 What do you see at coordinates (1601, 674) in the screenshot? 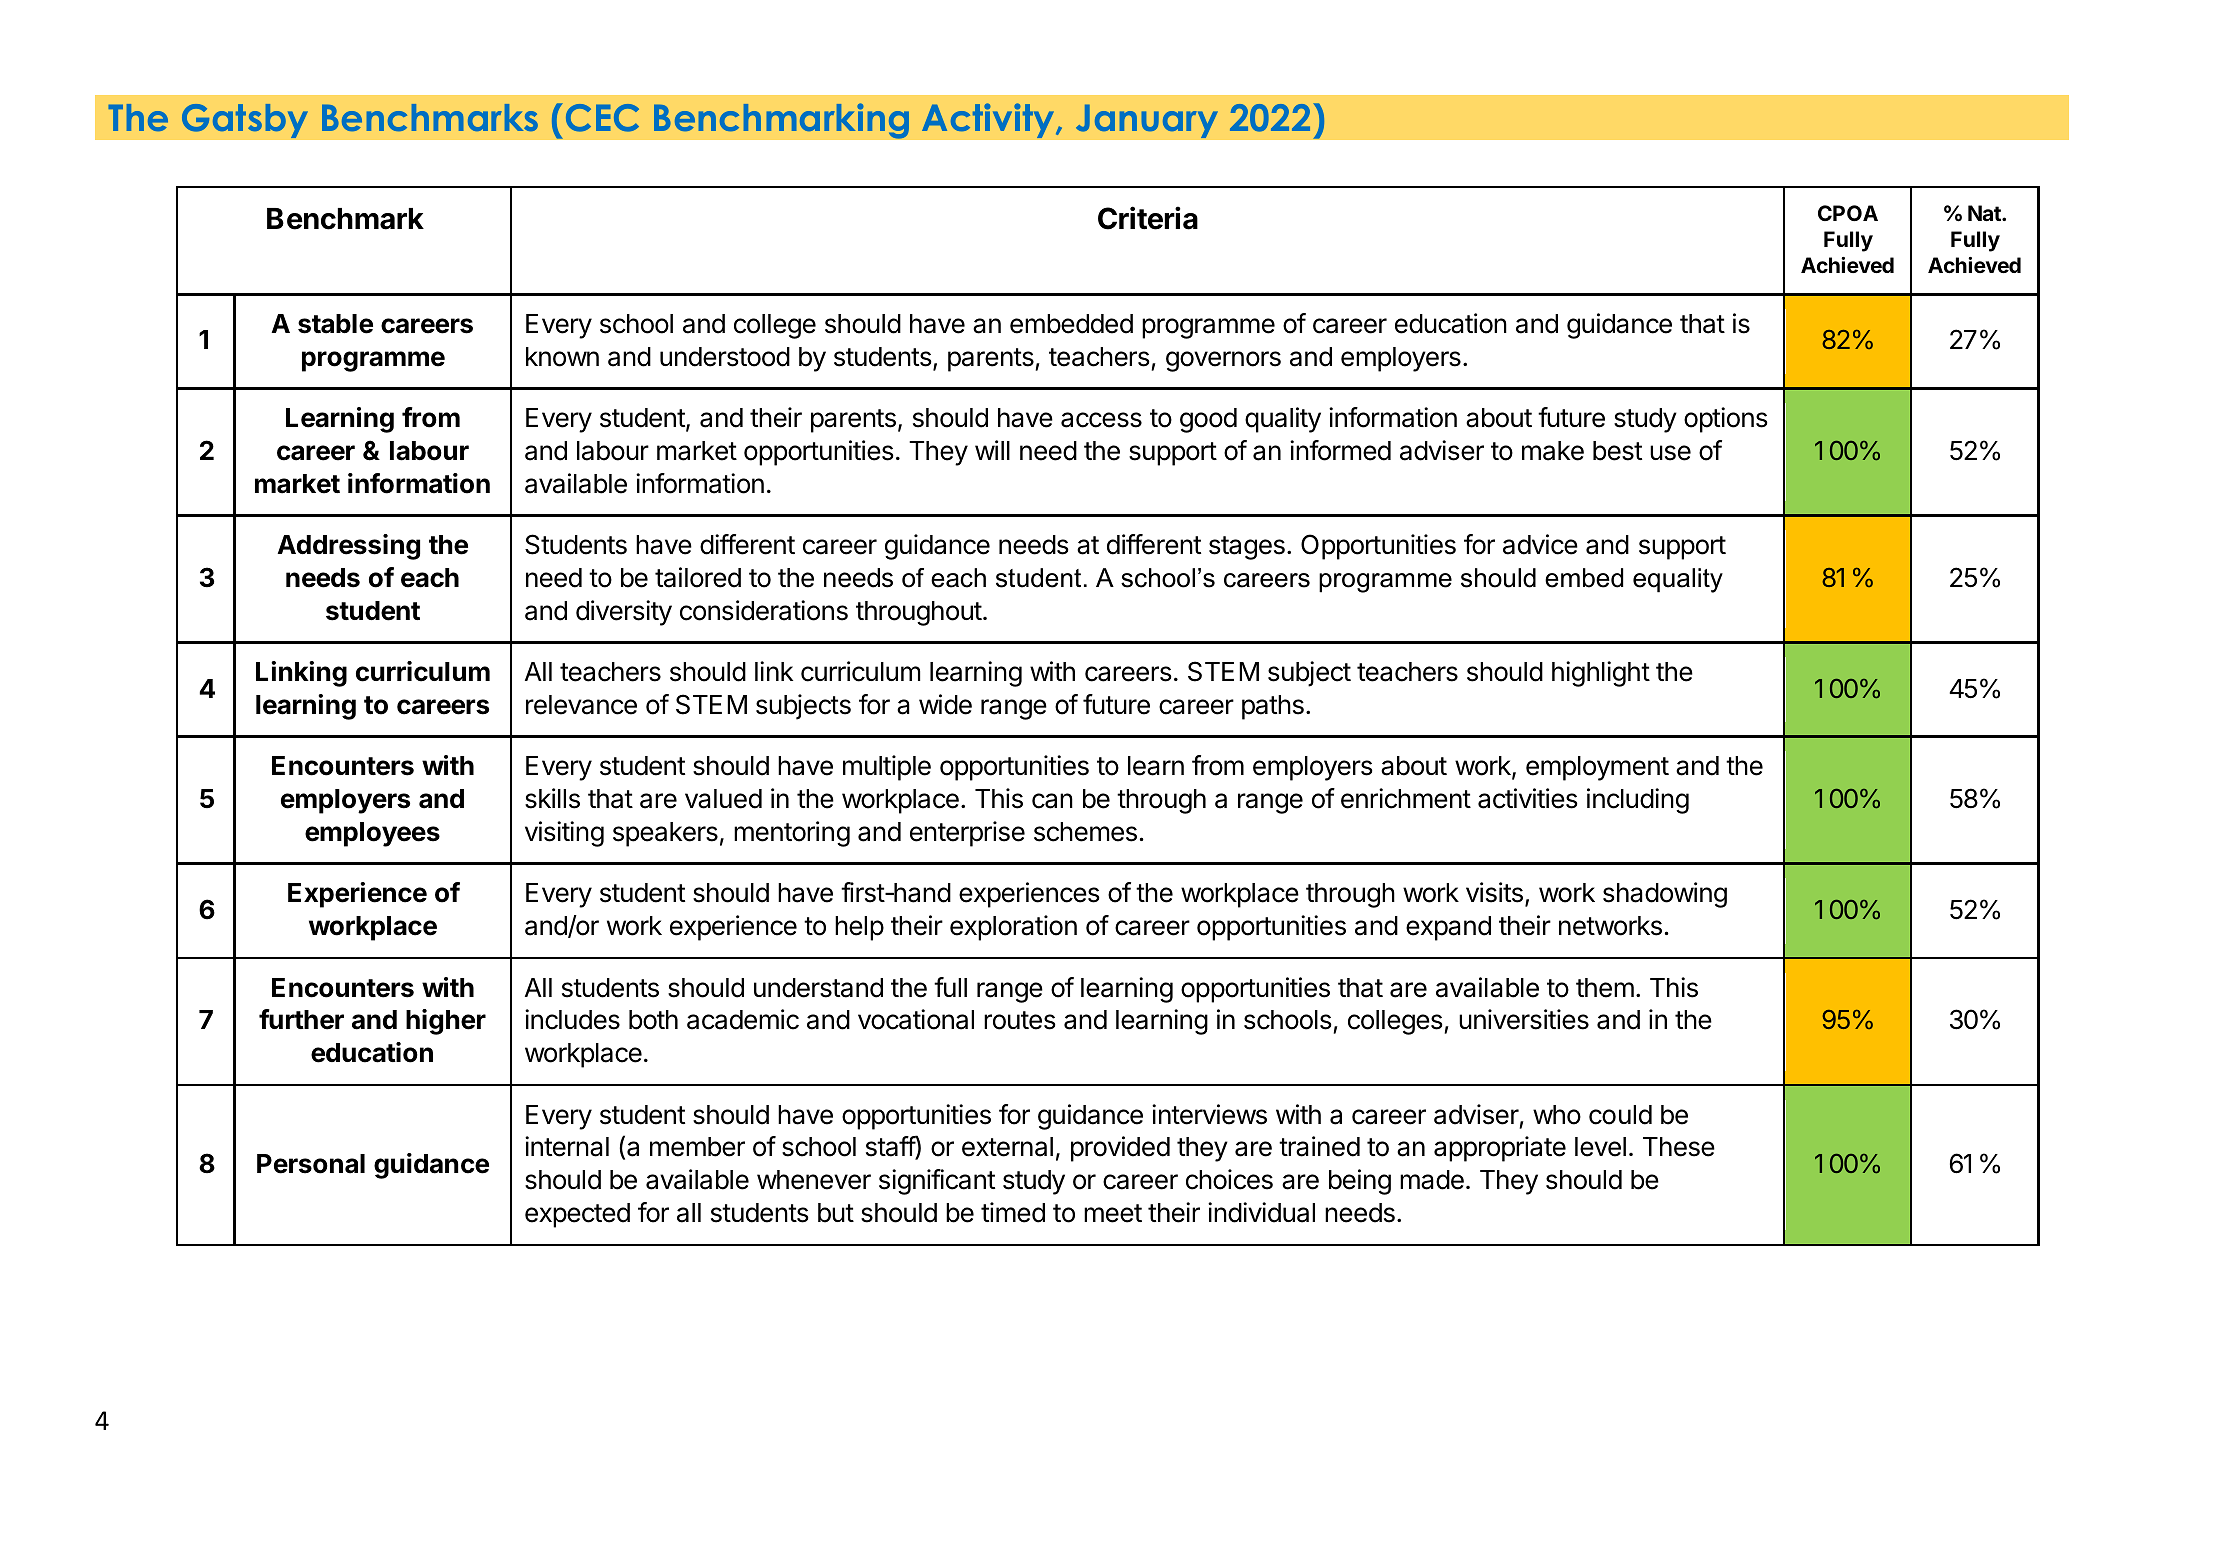
I see `highlight` at bounding box center [1601, 674].
